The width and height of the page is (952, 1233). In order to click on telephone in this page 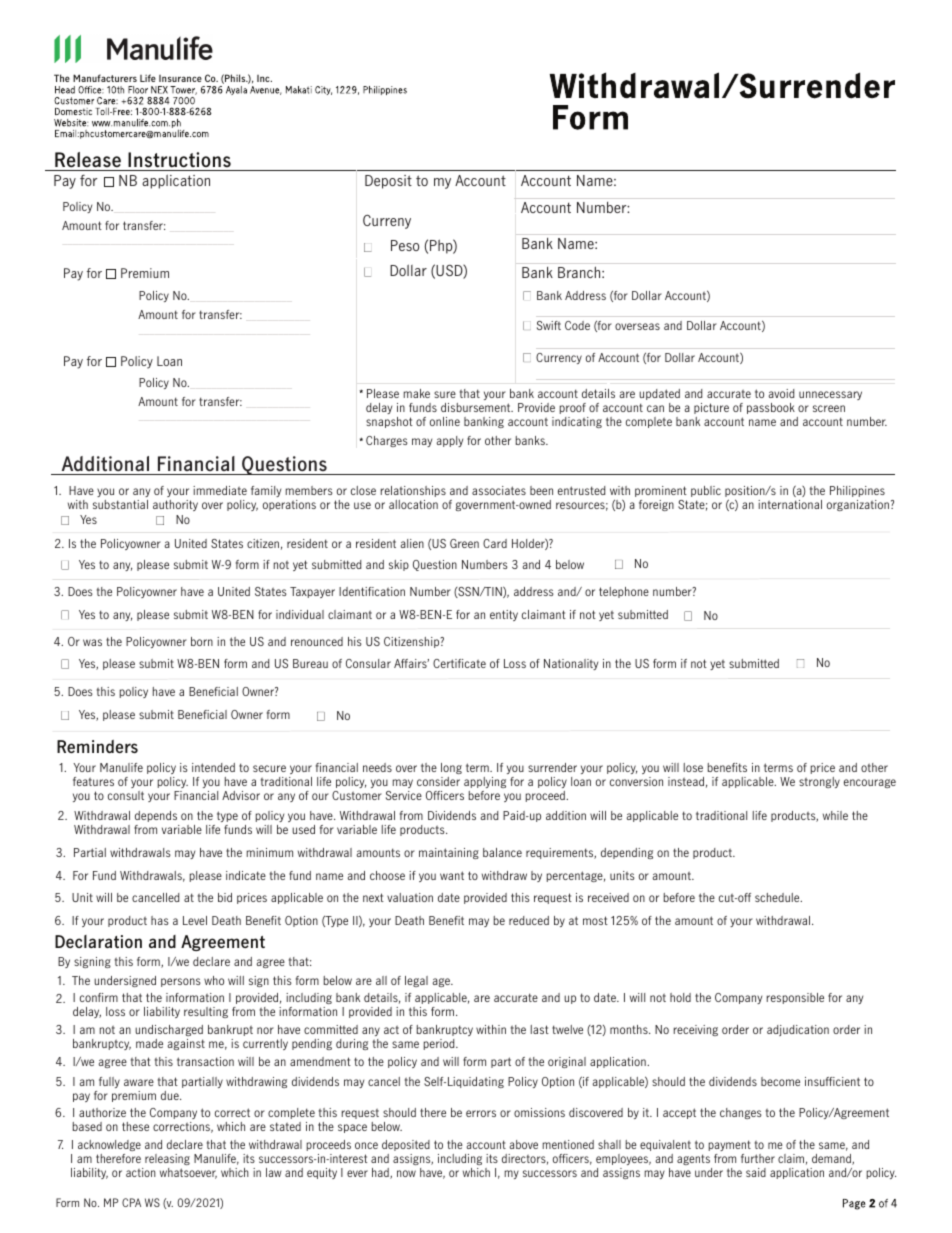, I will do `click(624, 592)`.
